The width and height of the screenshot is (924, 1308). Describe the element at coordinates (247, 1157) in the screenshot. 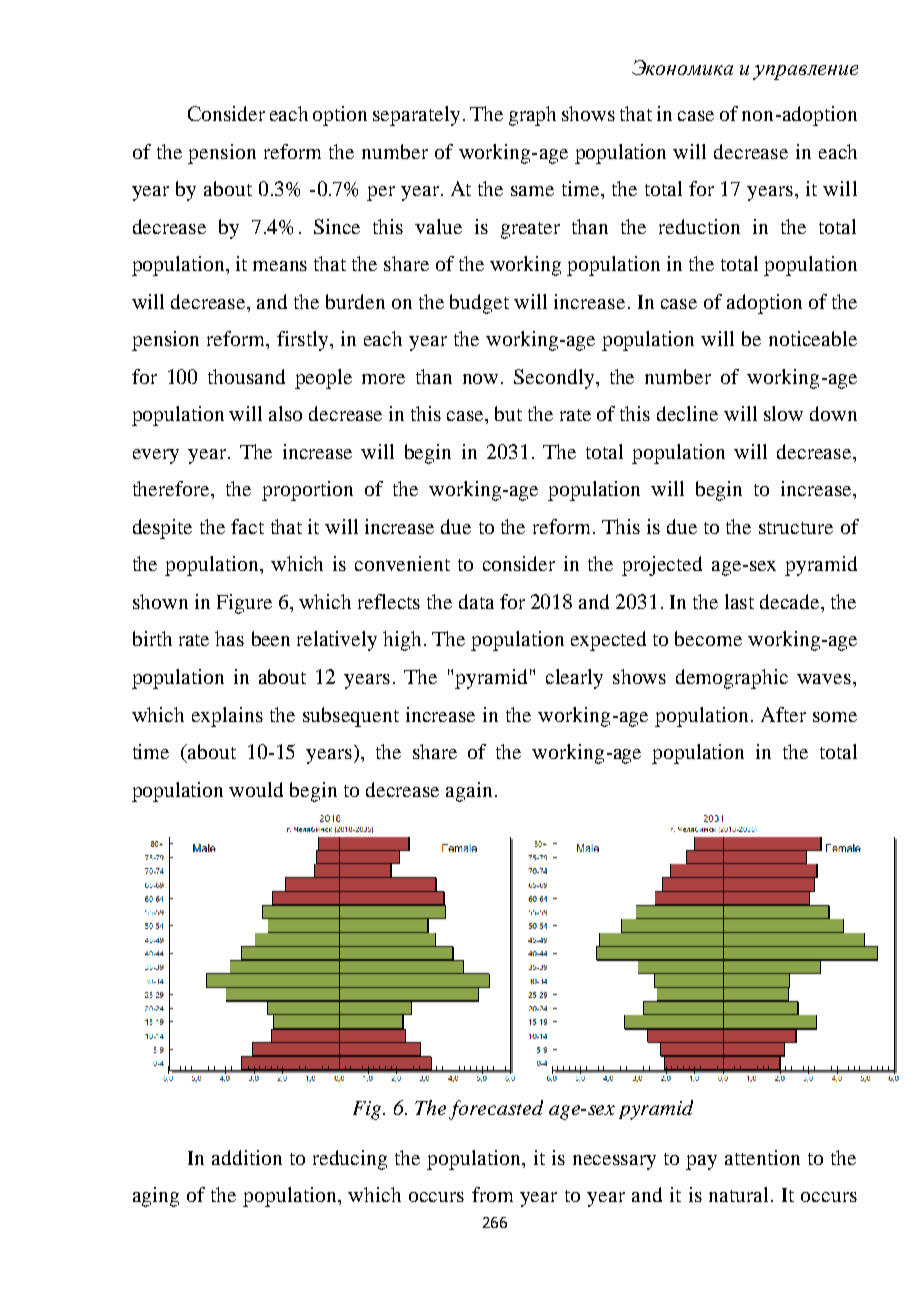

I see `addition` at that location.
